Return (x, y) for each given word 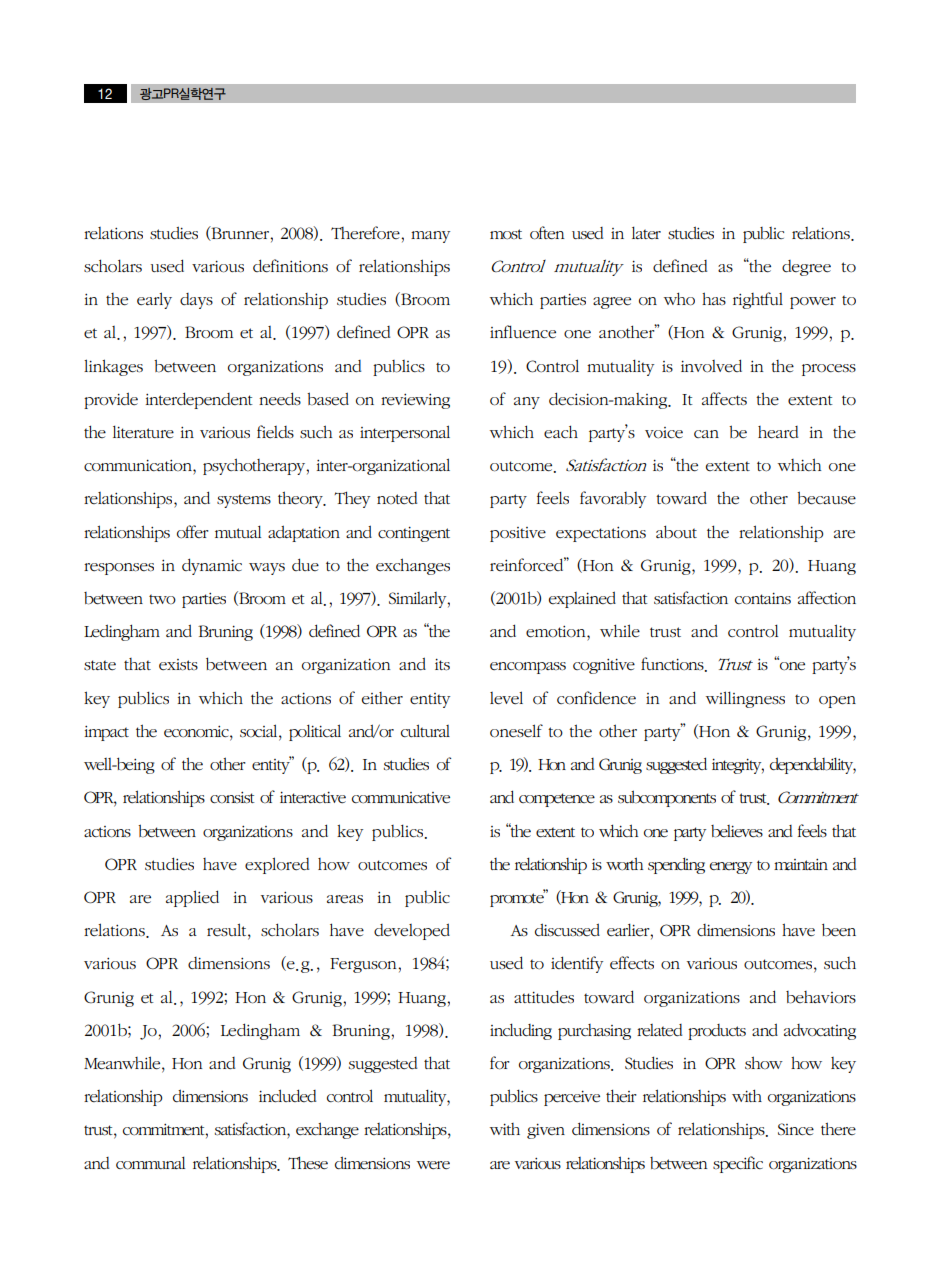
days (196, 301)
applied (192, 898)
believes (737, 831)
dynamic (212, 566)
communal (150, 1163)
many (430, 237)
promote (517, 899)
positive (518, 534)
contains (763, 598)
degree (806, 268)
